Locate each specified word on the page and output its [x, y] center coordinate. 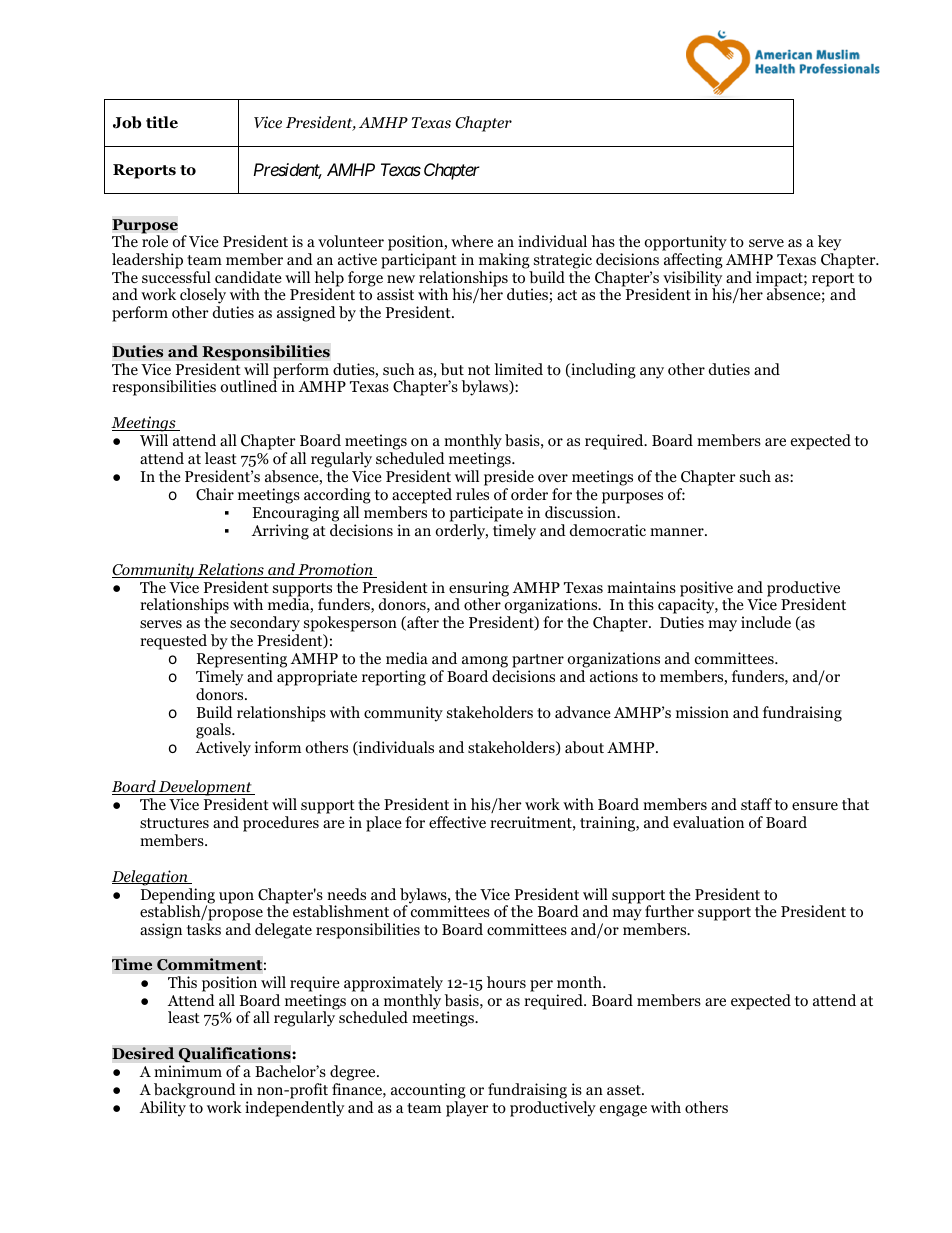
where [472, 241]
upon [236, 898]
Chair [215, 494]
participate [486, 514]
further [669, 911]
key [829, 244]
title [162, 122]
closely [203, 297]
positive [706, 590]
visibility [693, 280]
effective [457, 822]
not [479, 370]
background [195, 1091]
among [485, 662]
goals [214, 732]
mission [702, 712]
